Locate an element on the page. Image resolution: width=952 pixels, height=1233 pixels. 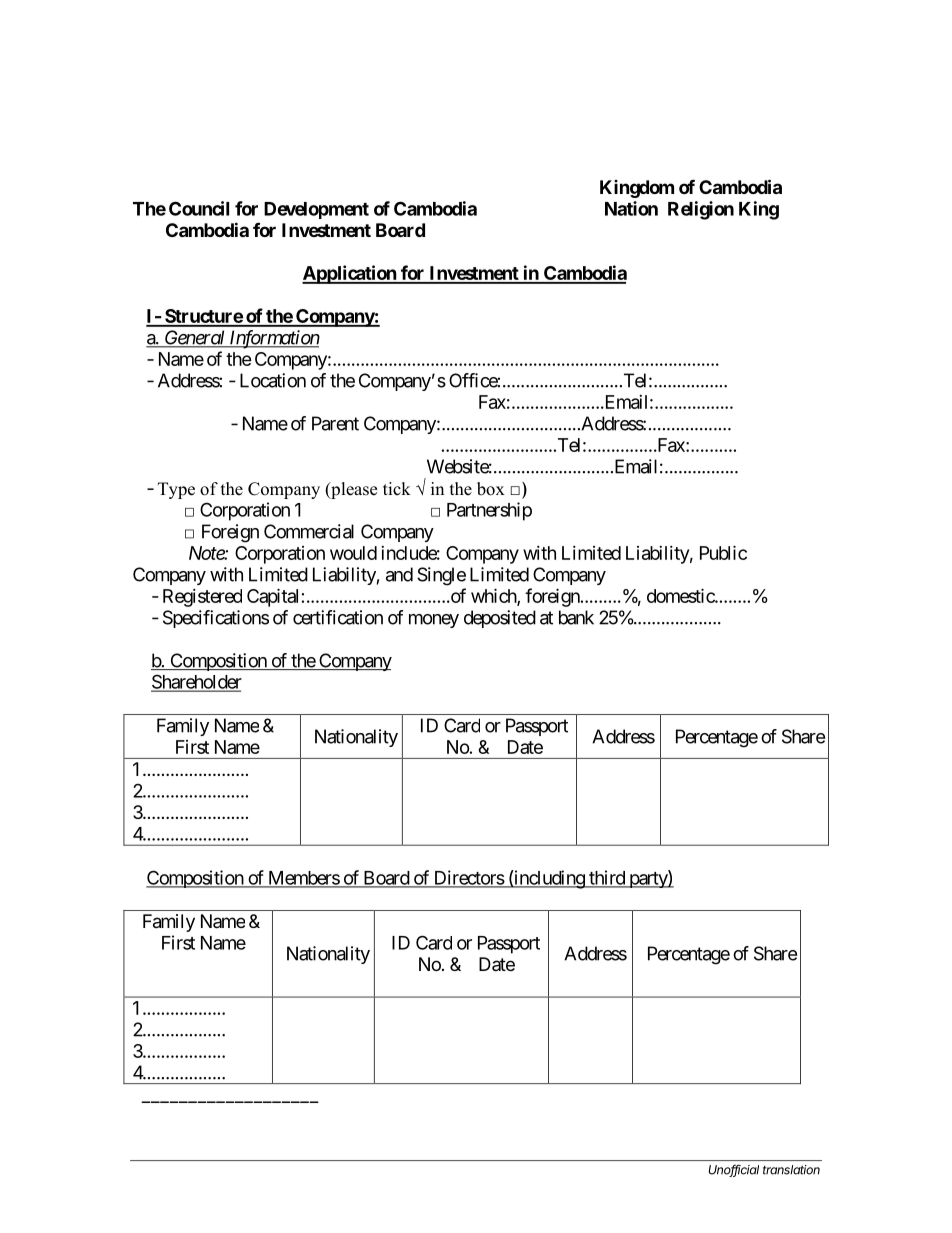
Religion is located at coordinates (701, 210).
